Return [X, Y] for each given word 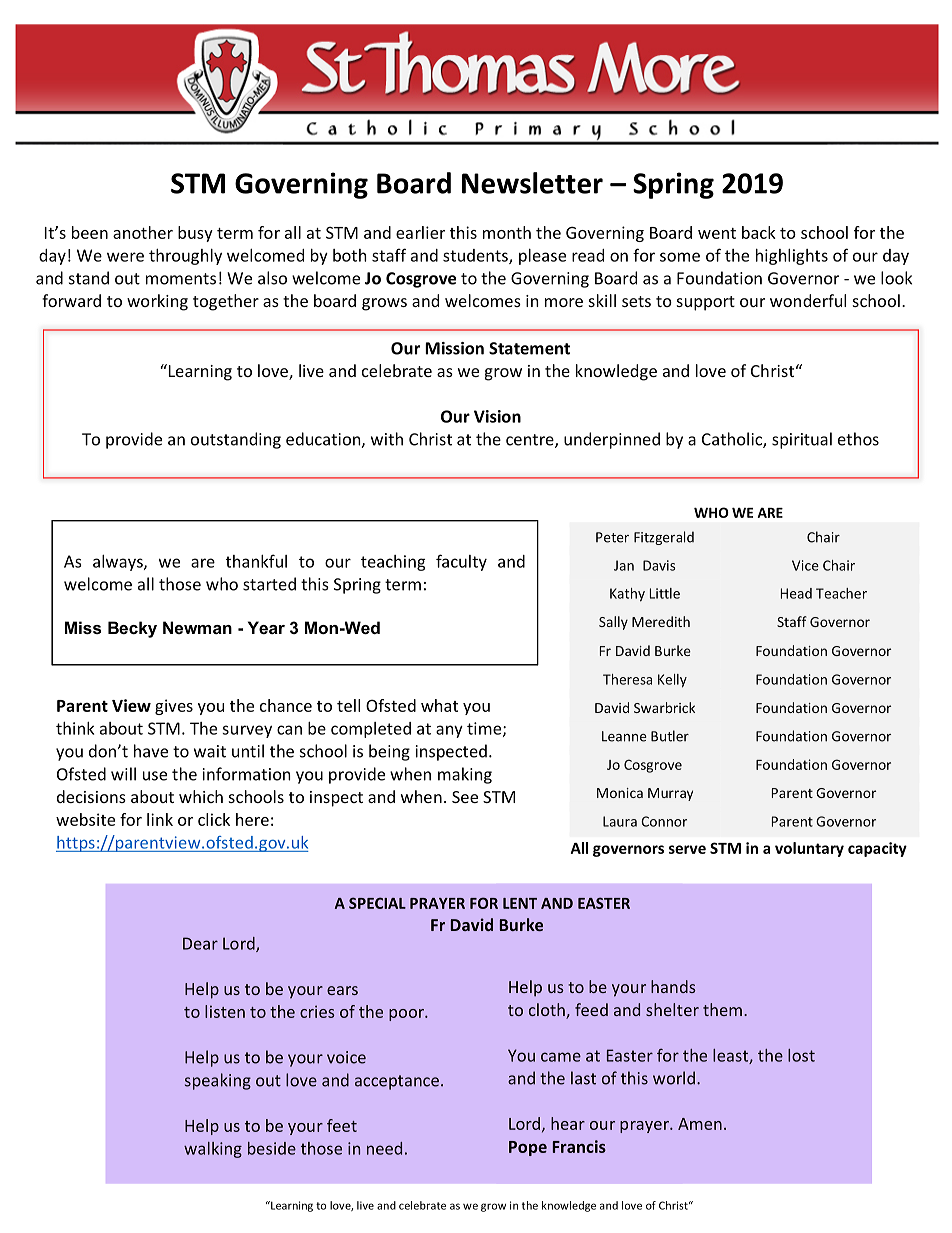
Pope [528, 1148]
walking [213, 1150]
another [143, 232]
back [759, 232]
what [439, 705]
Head [796, 593]
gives [174, 707]
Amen [700, 1124]
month [507, 232]
